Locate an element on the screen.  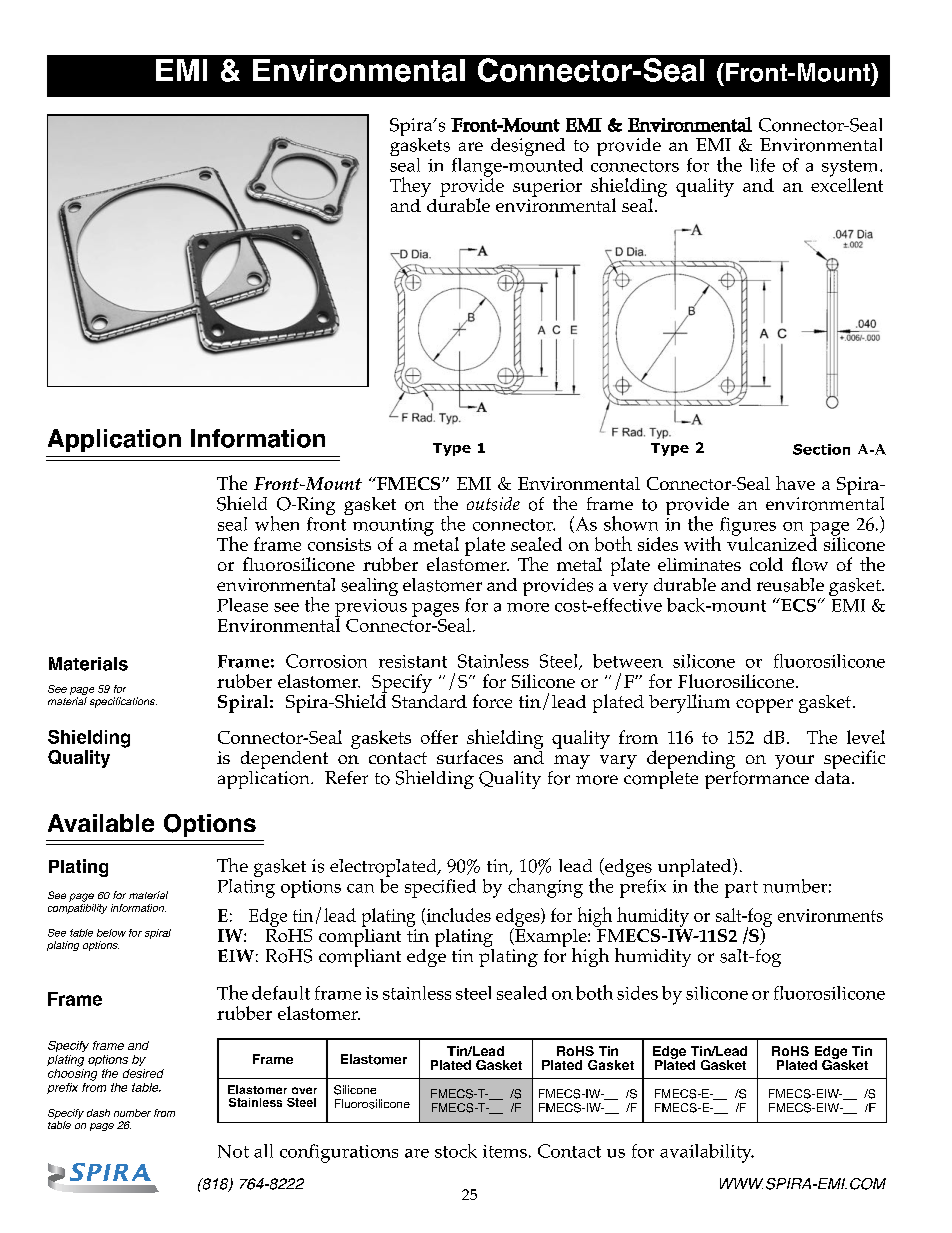
reusable is located at coordinates (790, 585).
